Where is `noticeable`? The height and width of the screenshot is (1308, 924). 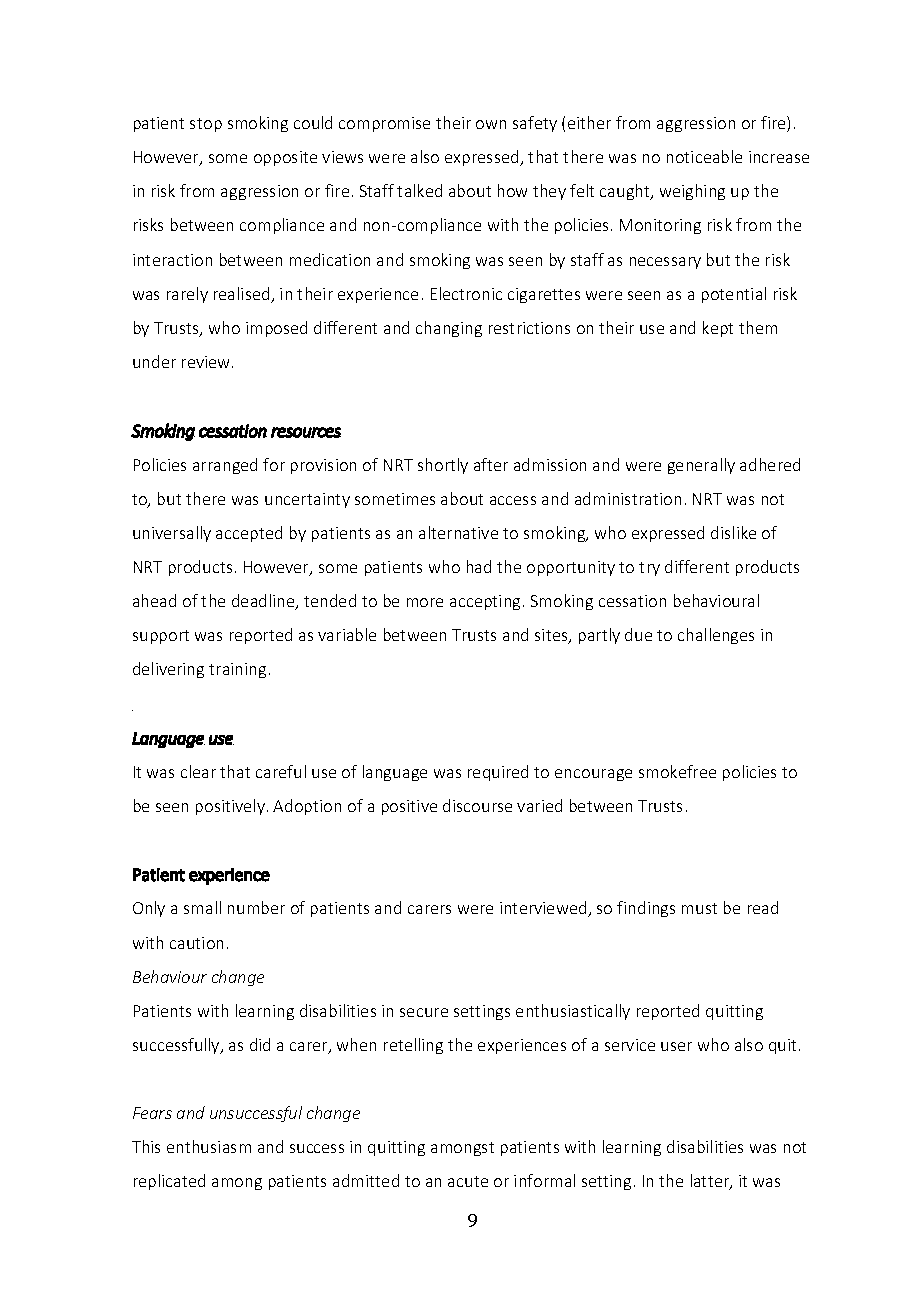
noticeable is located at coordinates (704, 156).
